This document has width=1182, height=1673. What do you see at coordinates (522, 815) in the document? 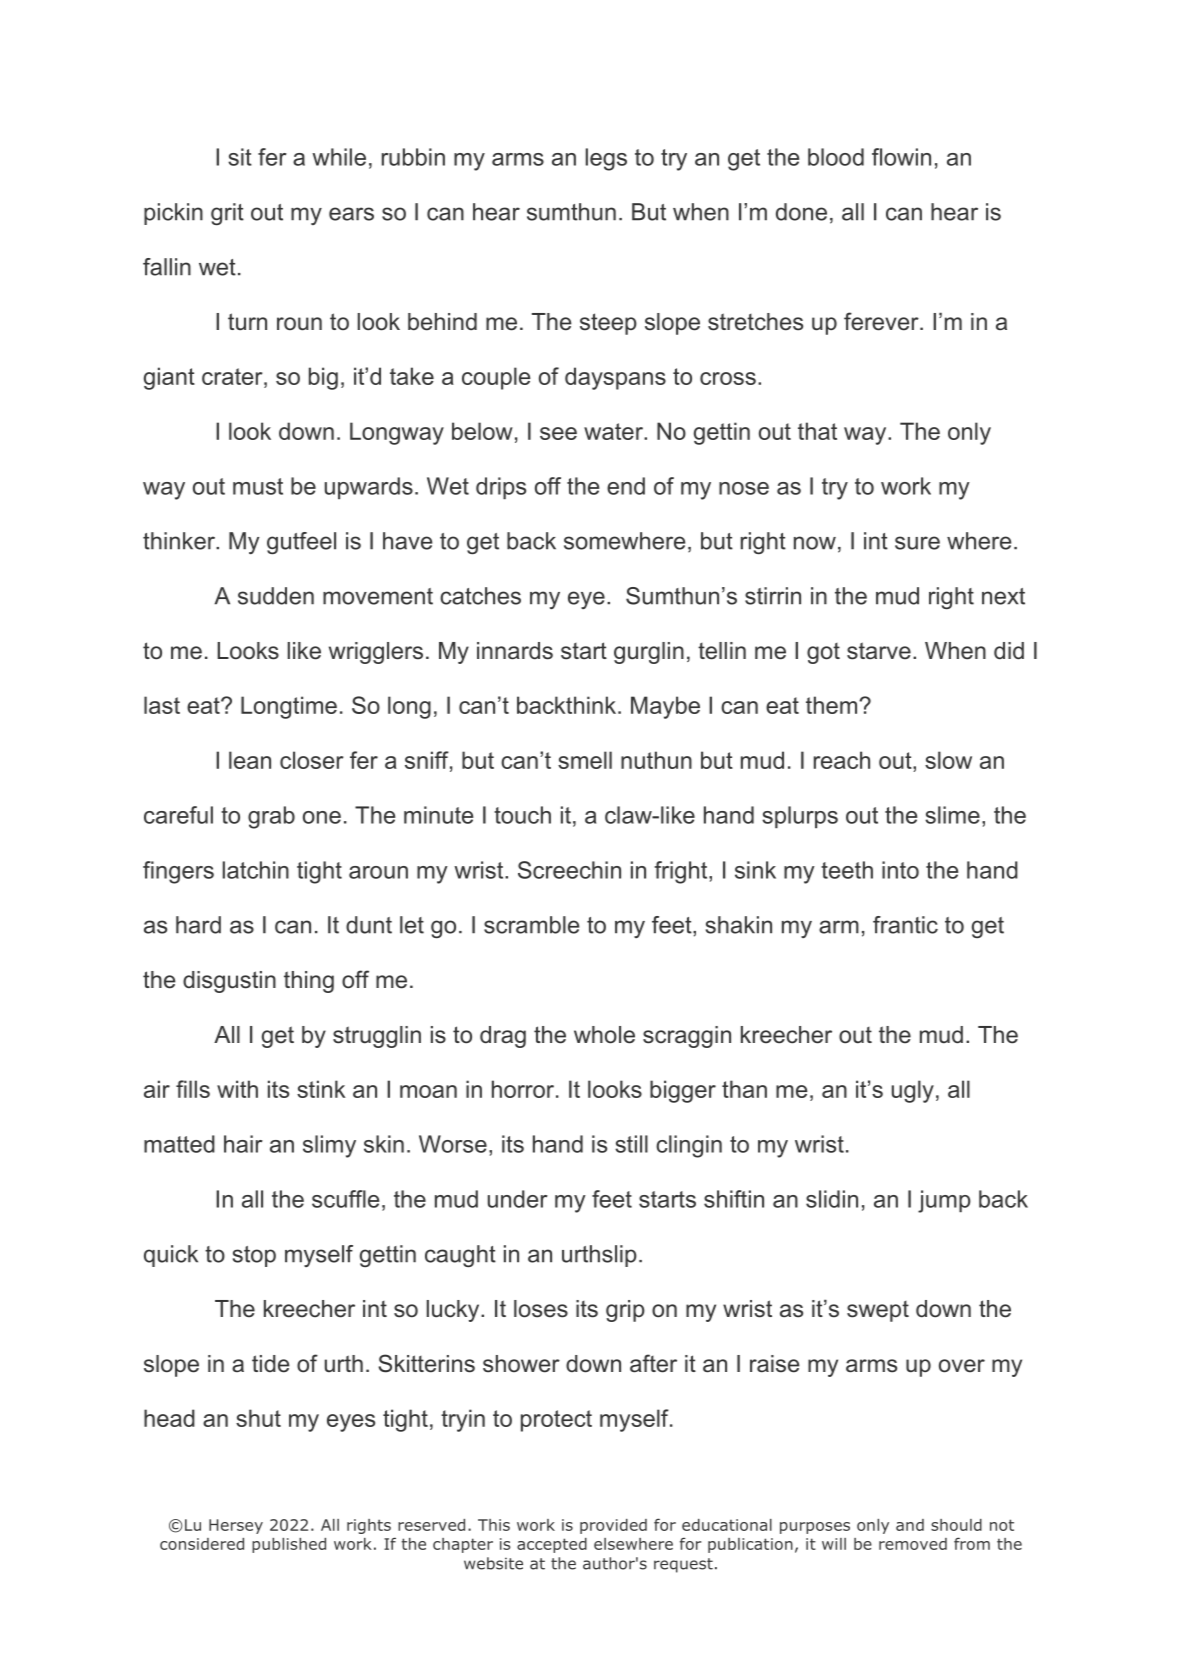
I see `touch` at bounding box center [522, 815].
